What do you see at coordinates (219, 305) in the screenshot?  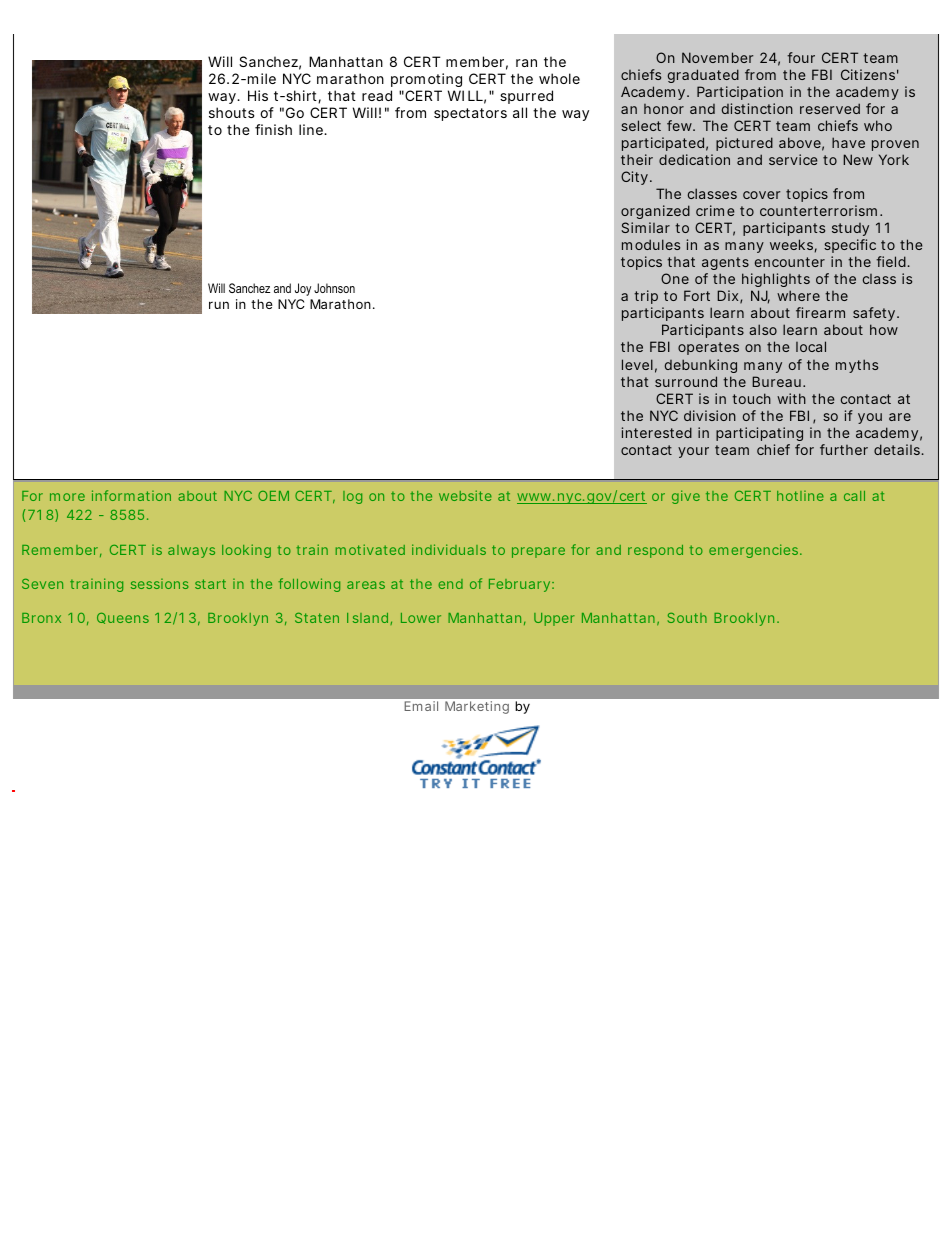 I see `run` at bounding box center [219, 305].
